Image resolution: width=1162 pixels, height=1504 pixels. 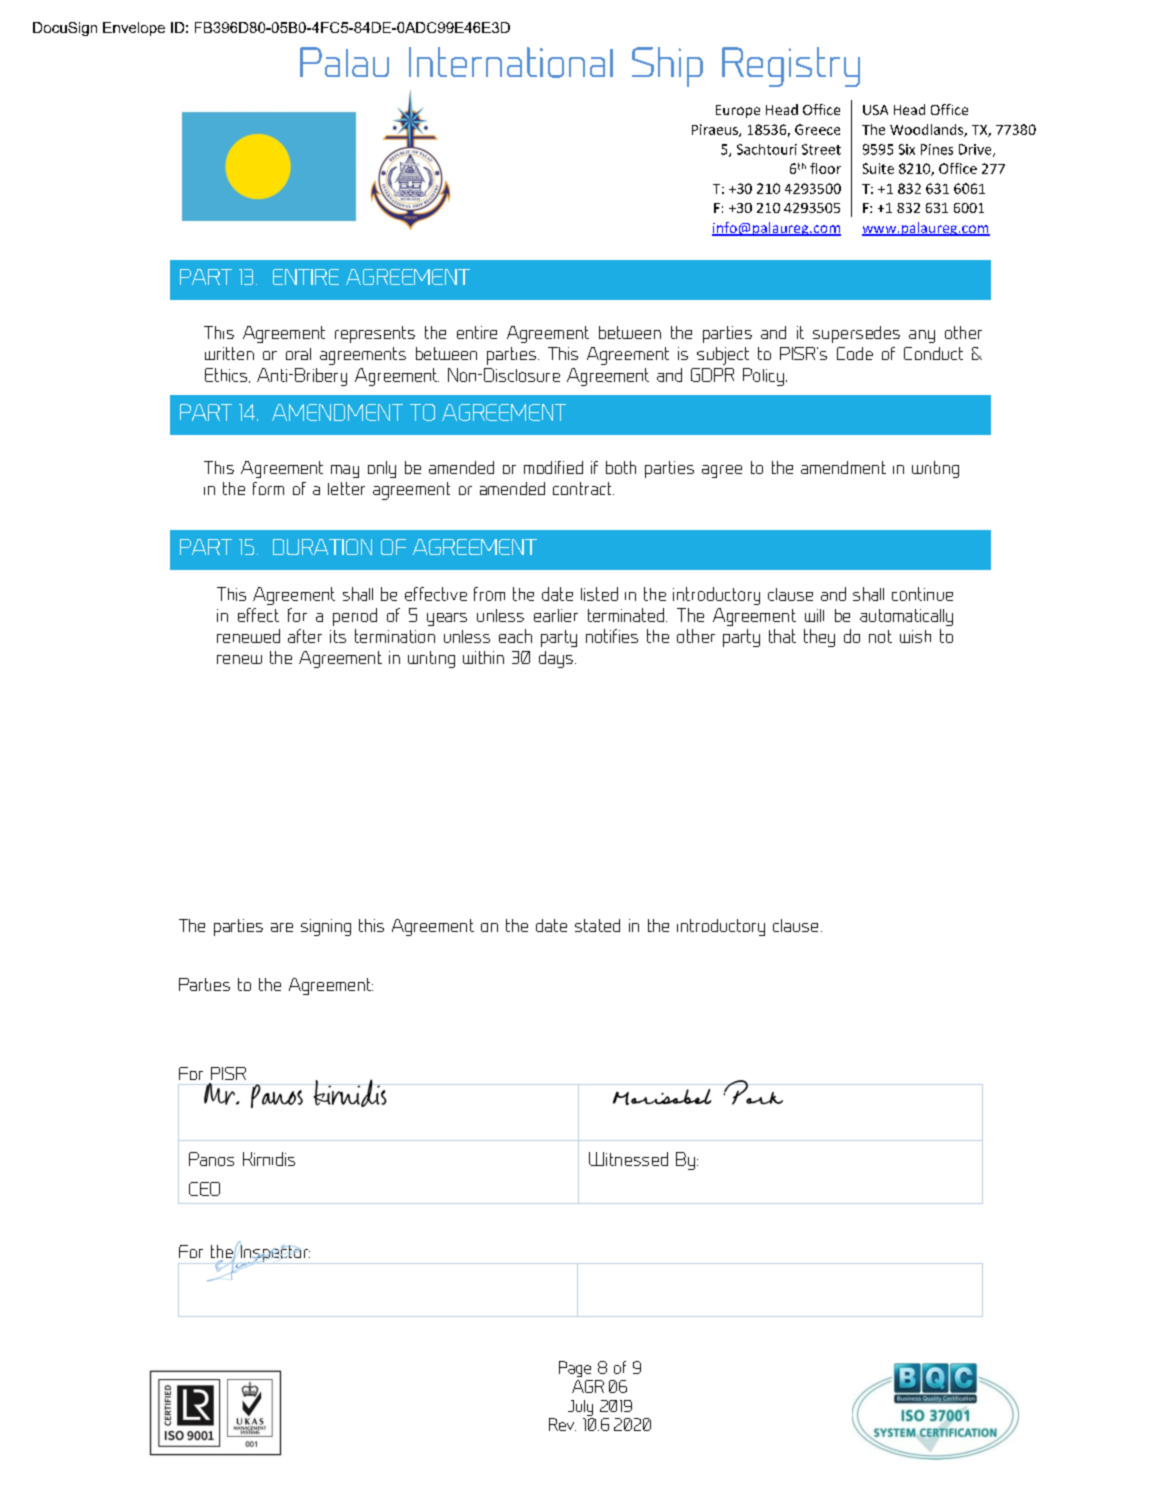 I want to click on are, so click(x=282, y=927).
